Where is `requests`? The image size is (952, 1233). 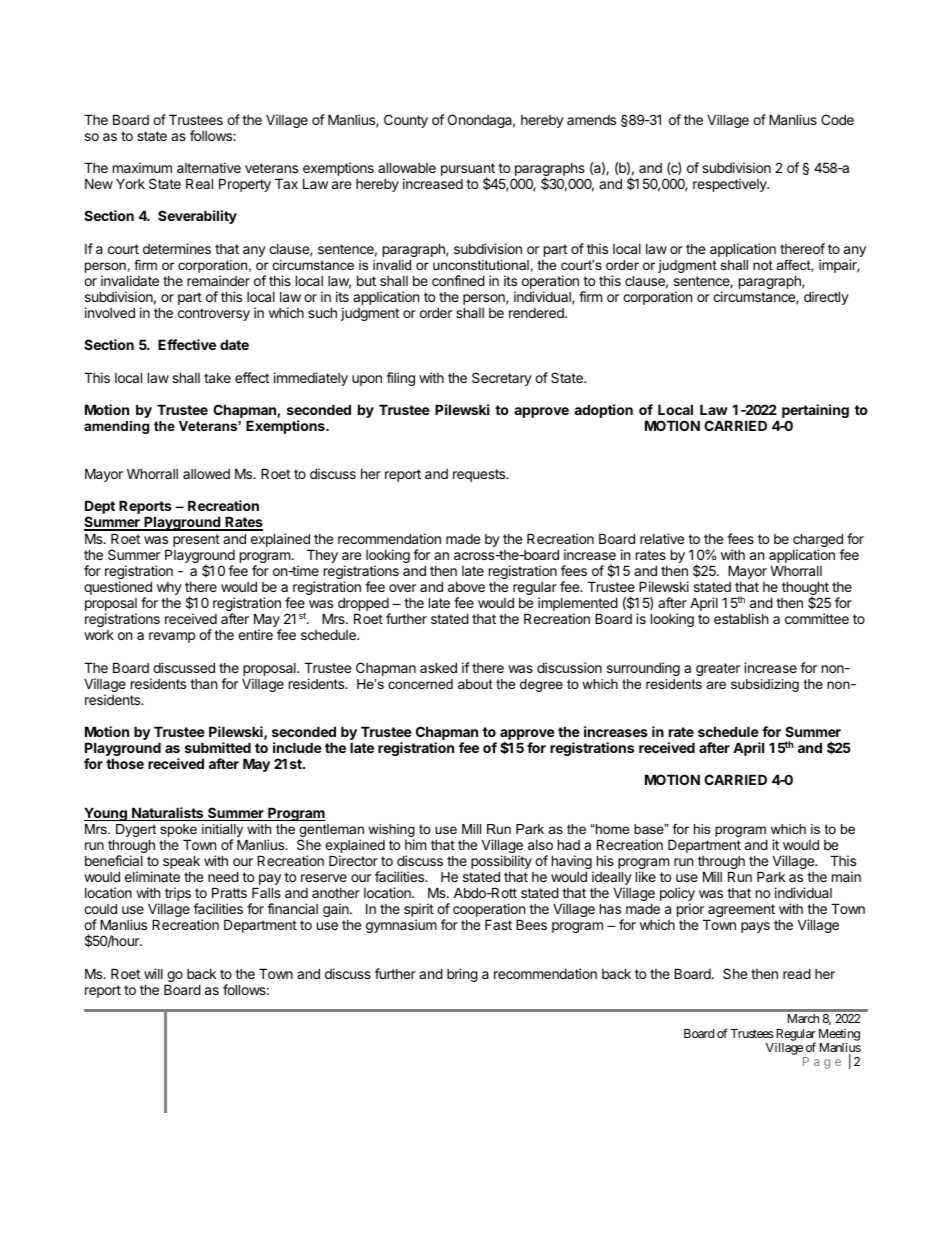 requests is located at coordinates (480, 475).
